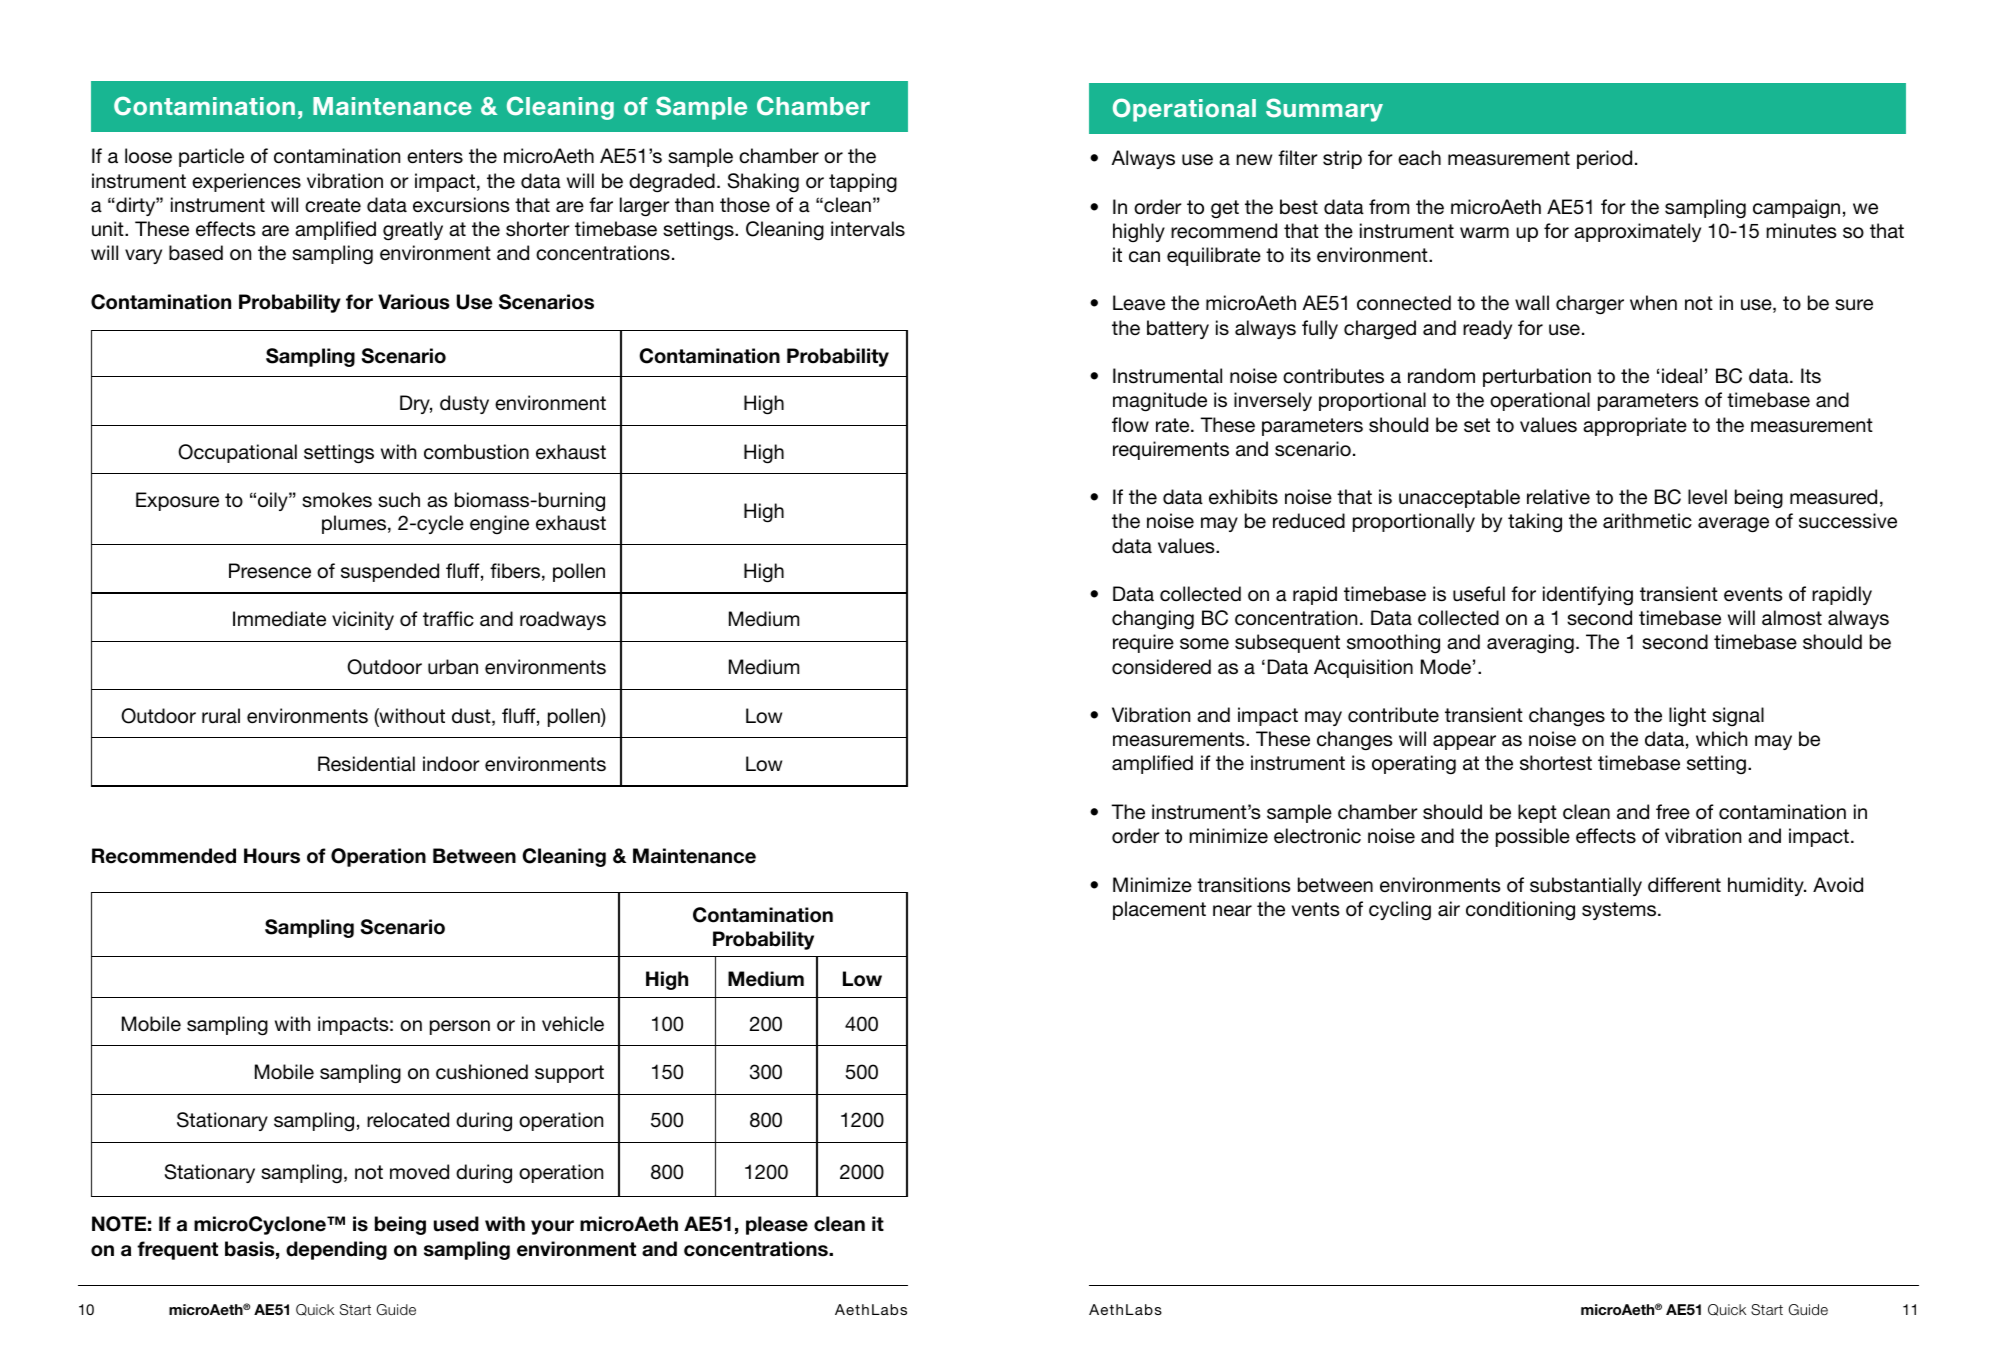  Describe the element at coordinates (863, 183) in the screenshot. I see `tapping` at that location.
